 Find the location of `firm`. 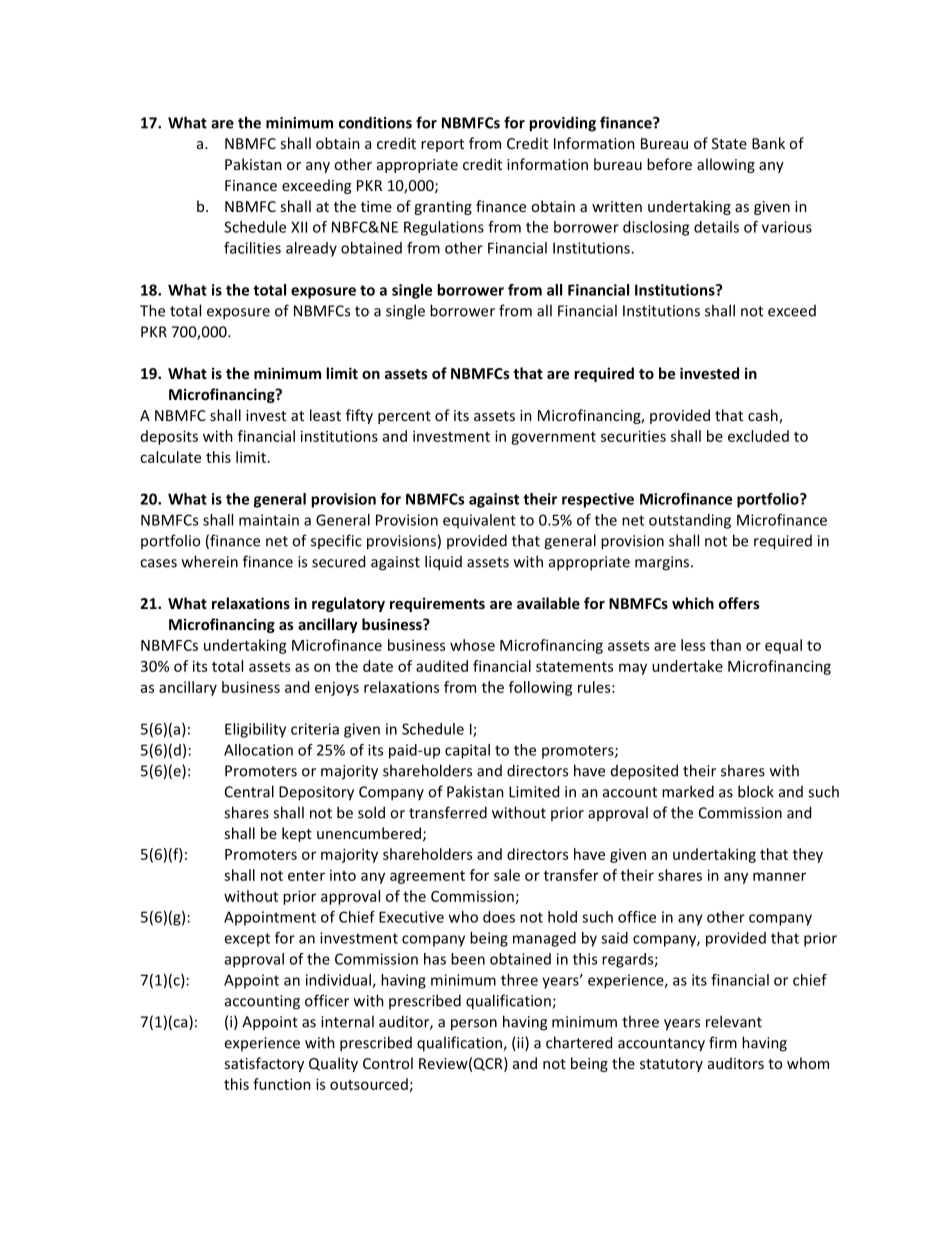

firm is located at coordinates (723, 1042).
